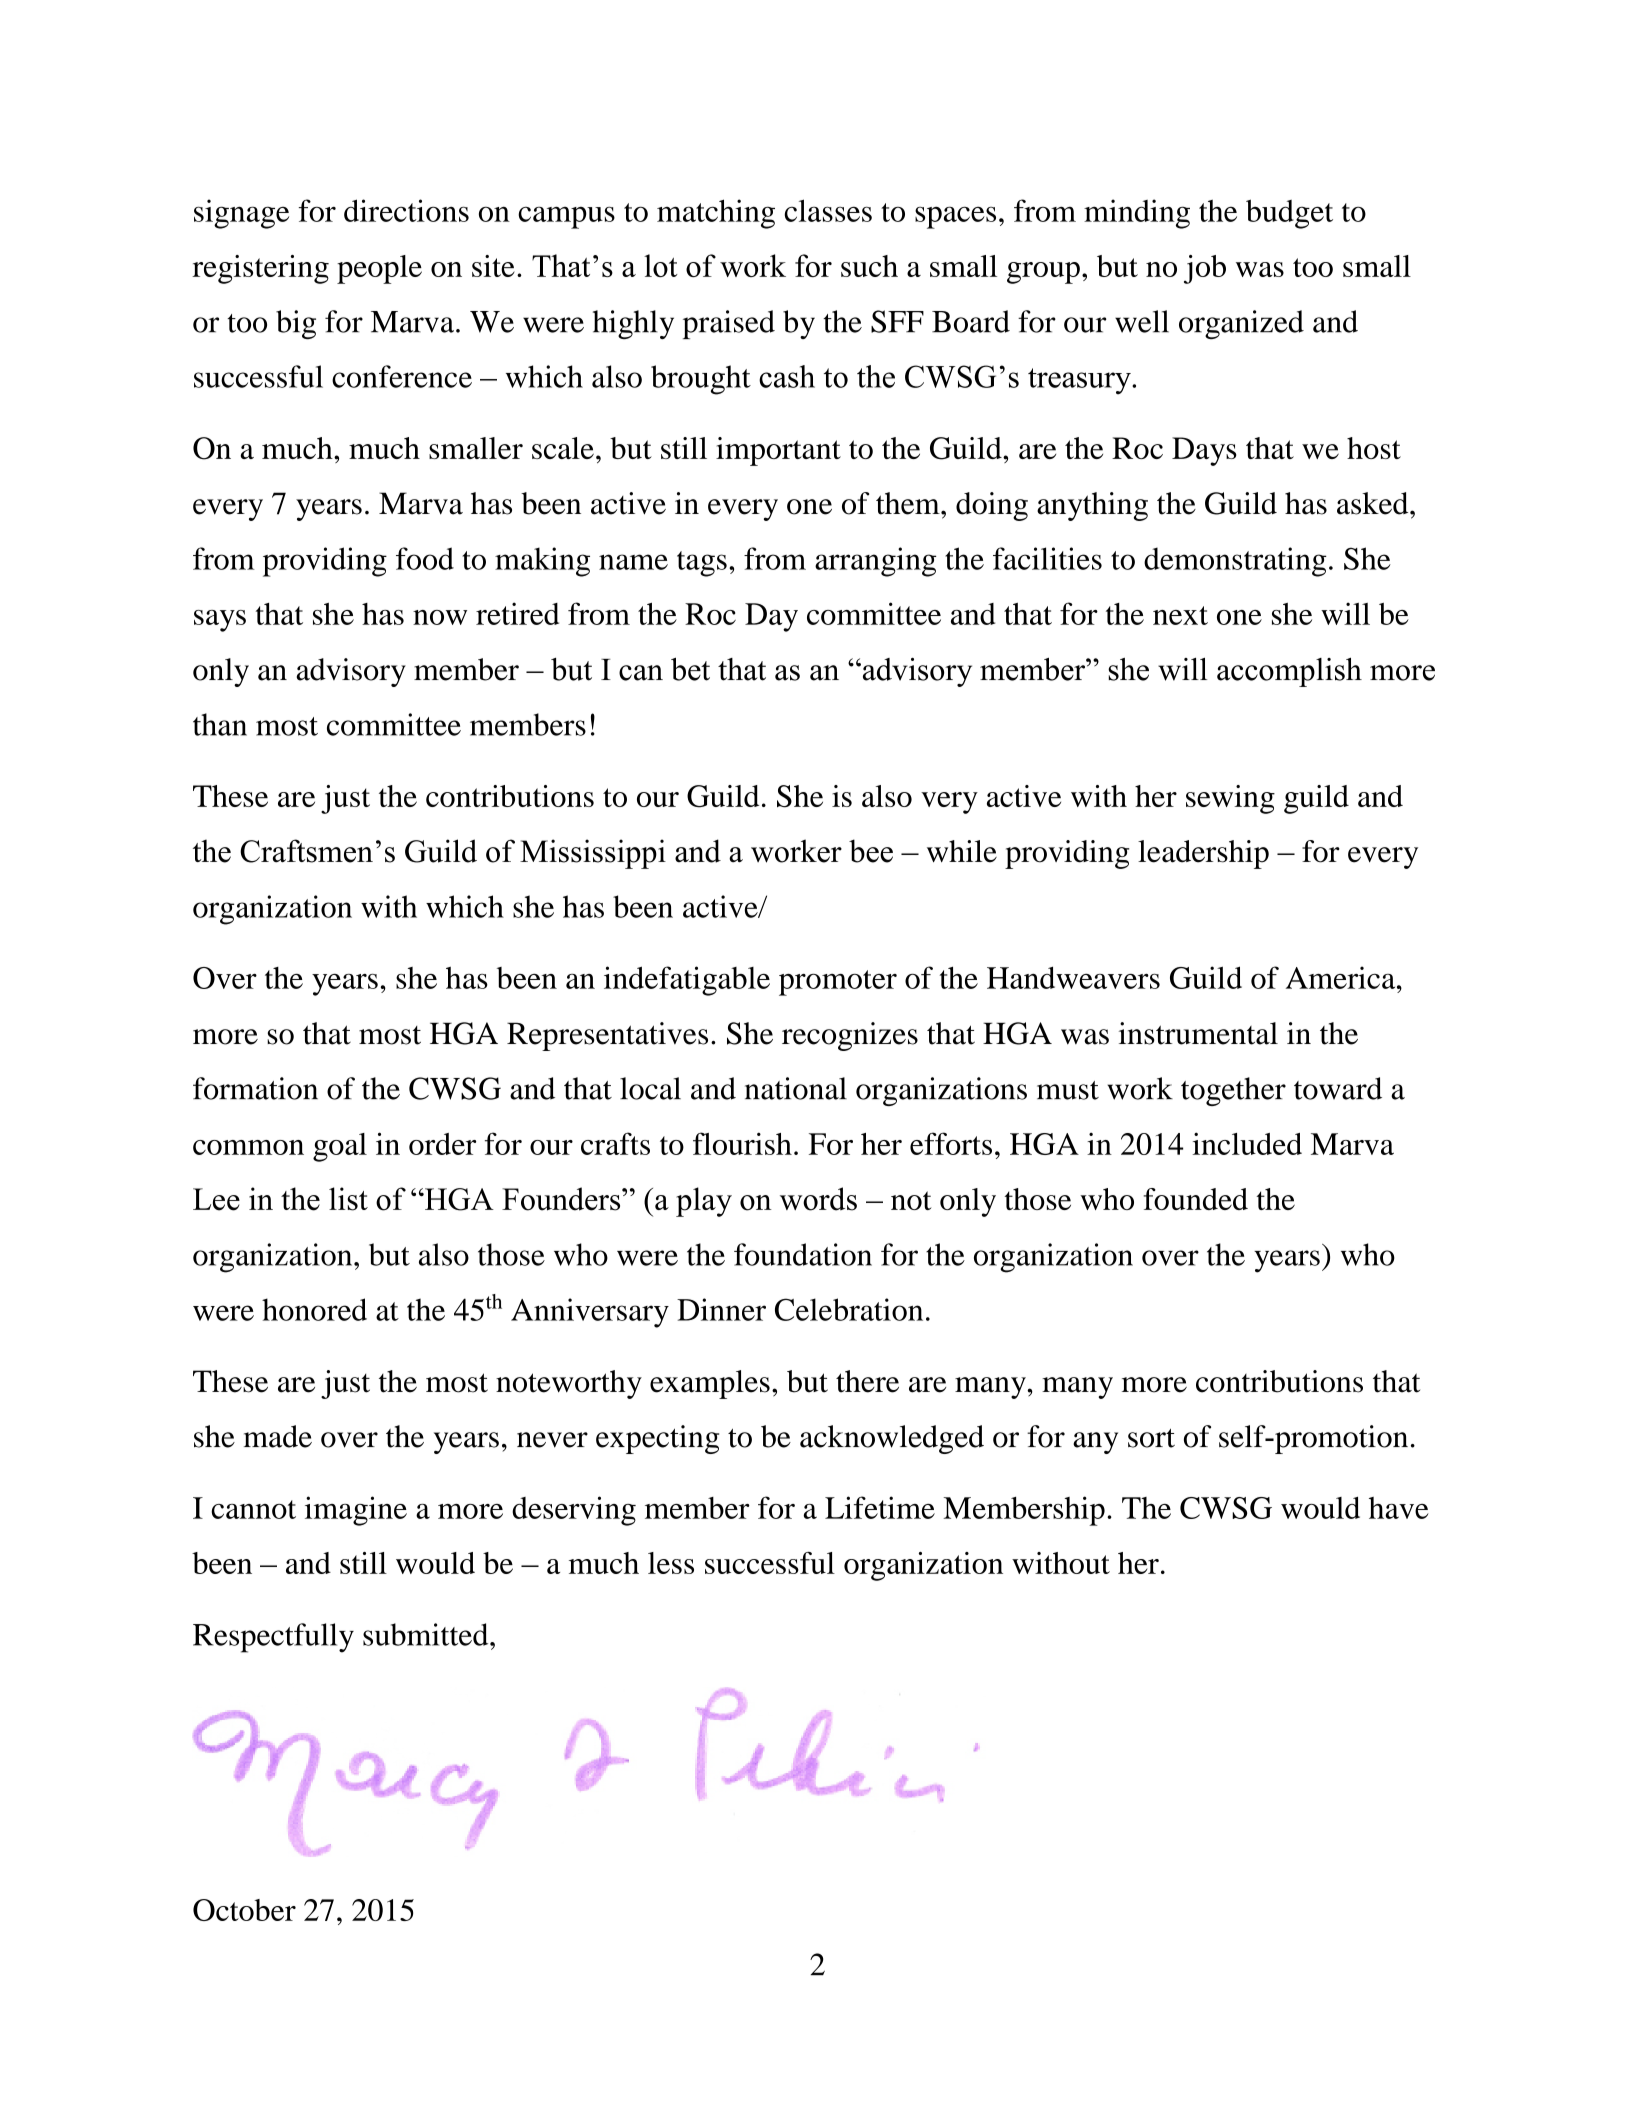 Image resolution: width=1635 pixels, height=2116 pixels. What do you see at coordinates (1205, 269) in the document?
I see `job` at bounding box center [1205, 269].
